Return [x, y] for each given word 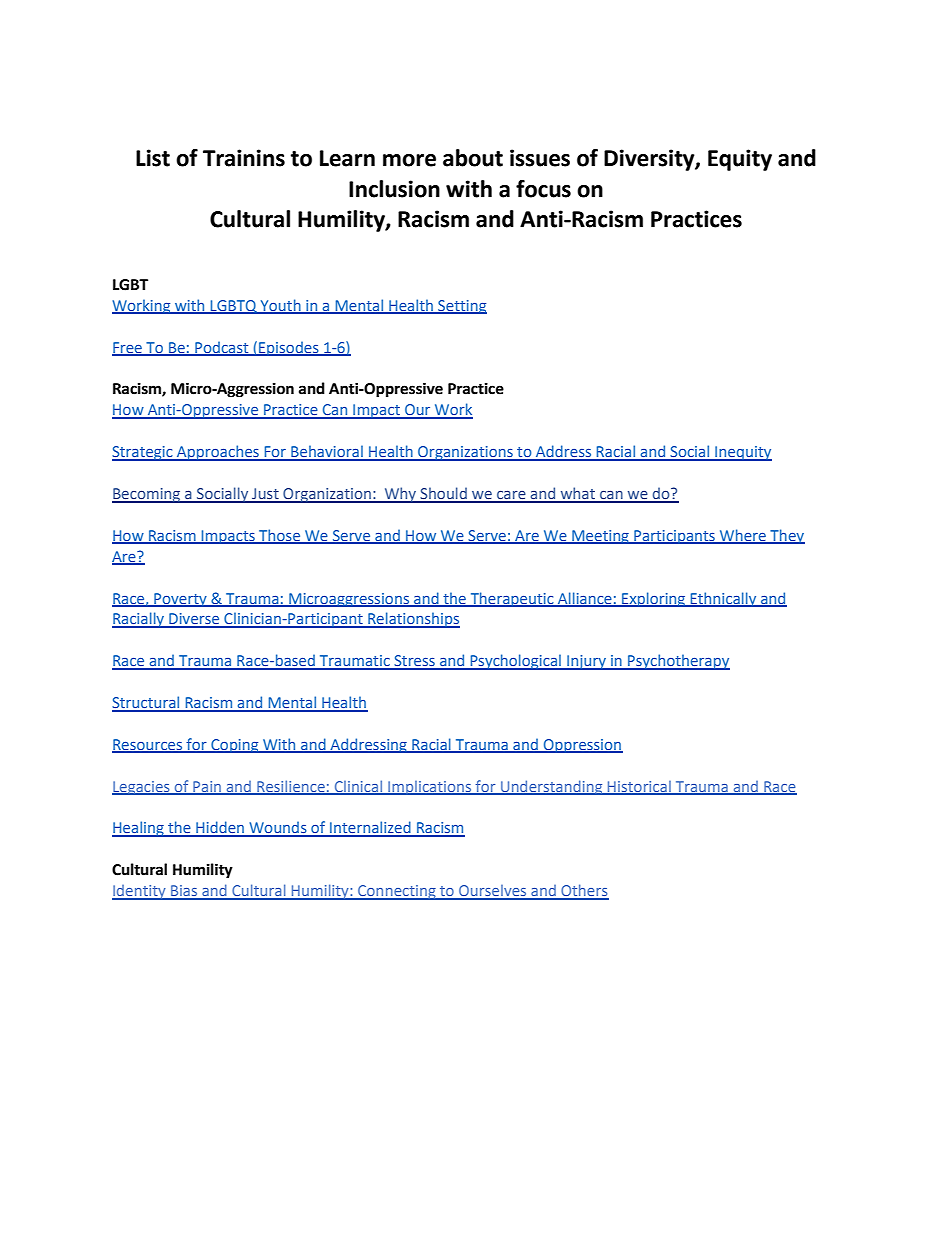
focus [543, 189]
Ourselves [493, 892]
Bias [184, 892]
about [473, 158]
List [153, 158]
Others [584, 891]
